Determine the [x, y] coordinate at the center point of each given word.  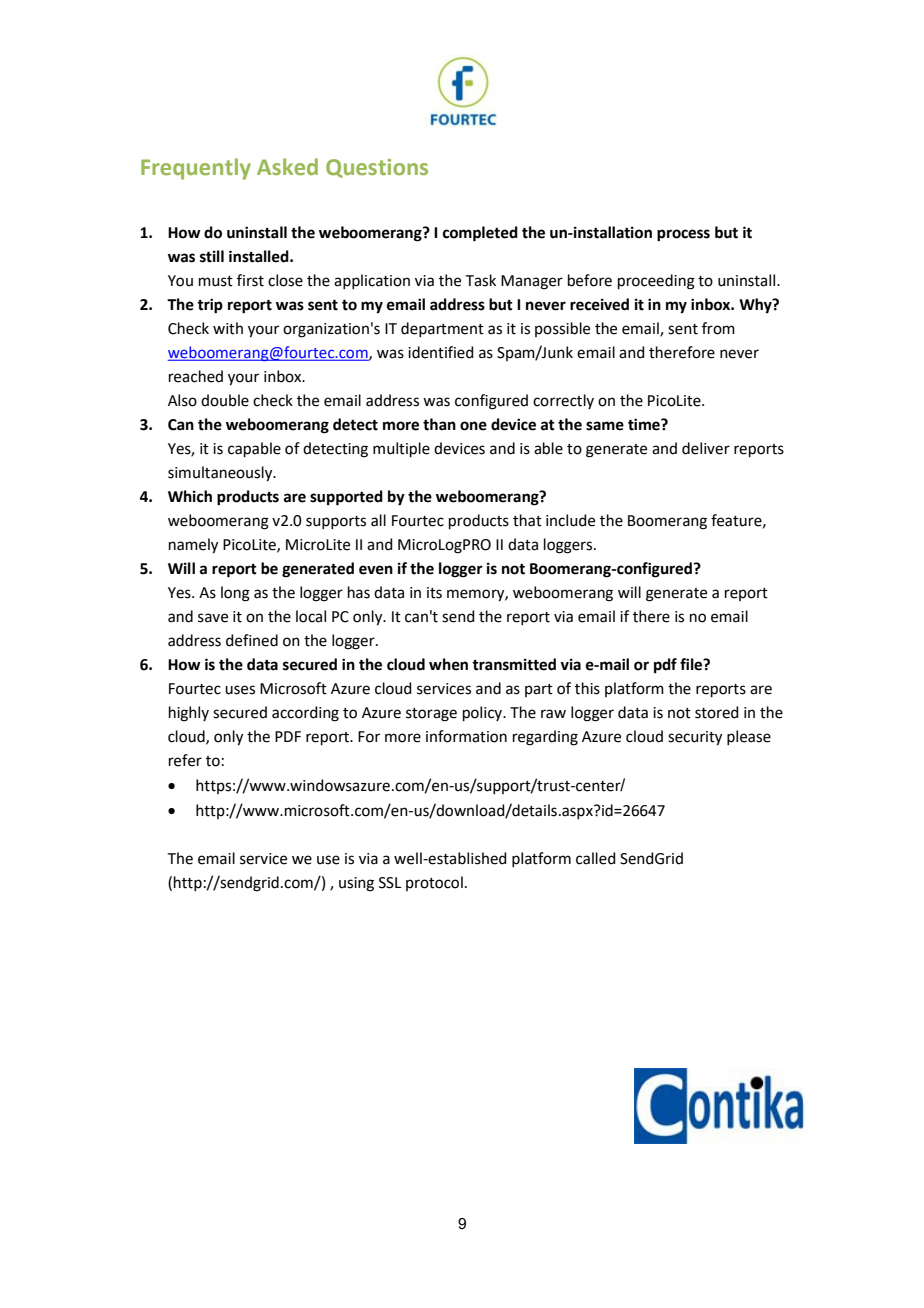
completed [480, 234]
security [695, 738]
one [473, 426]
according [305, 714]
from [718, 328]
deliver [706, 448]
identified [441, 352]
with [228, 328]
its [434, 593]
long [235, 594]
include [570, 520]
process [683, 235]
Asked [287, 166]
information [466, 736]
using [356, 884]
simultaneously [221, 474]
